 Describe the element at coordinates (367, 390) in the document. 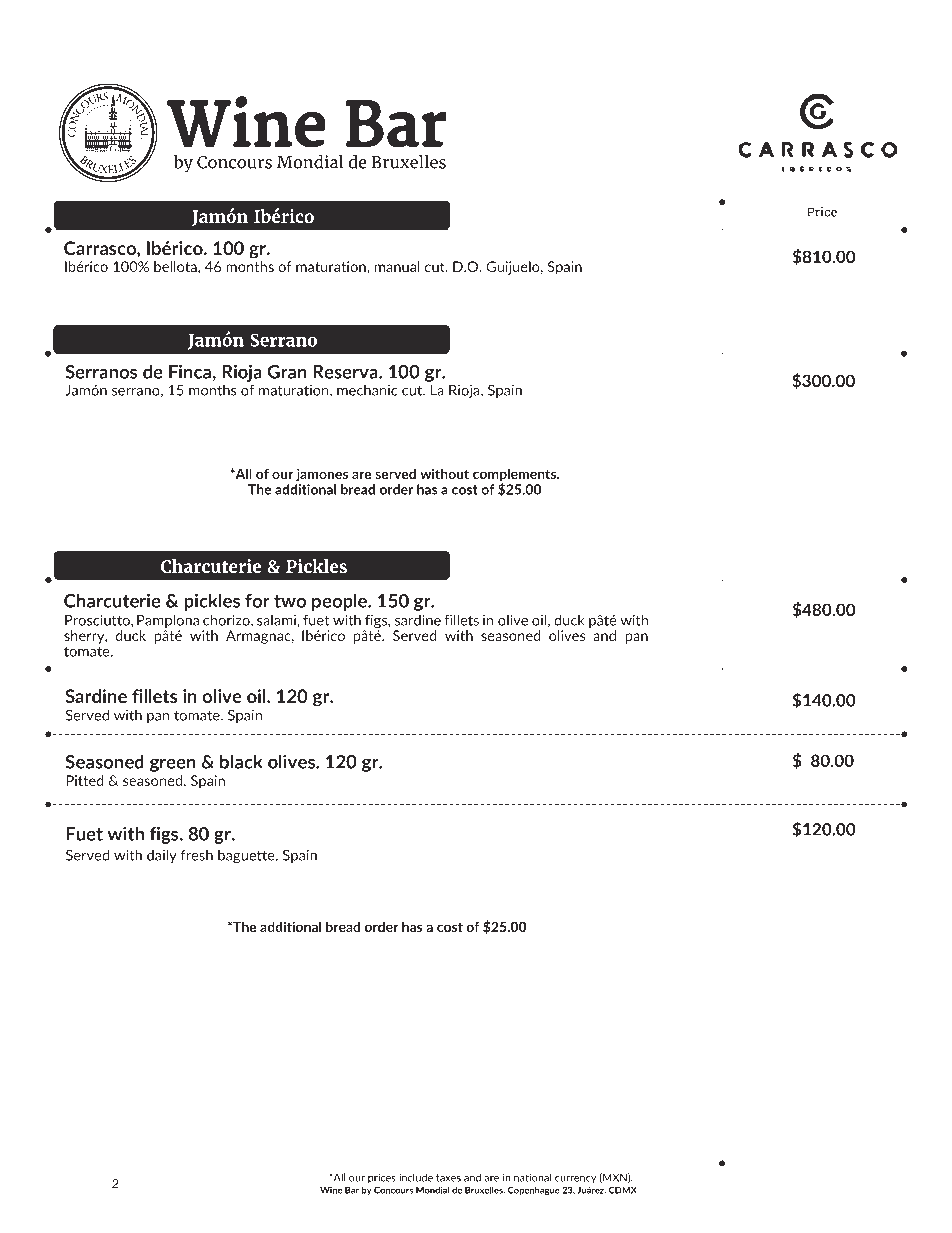

I see `mechanic` at that location.
